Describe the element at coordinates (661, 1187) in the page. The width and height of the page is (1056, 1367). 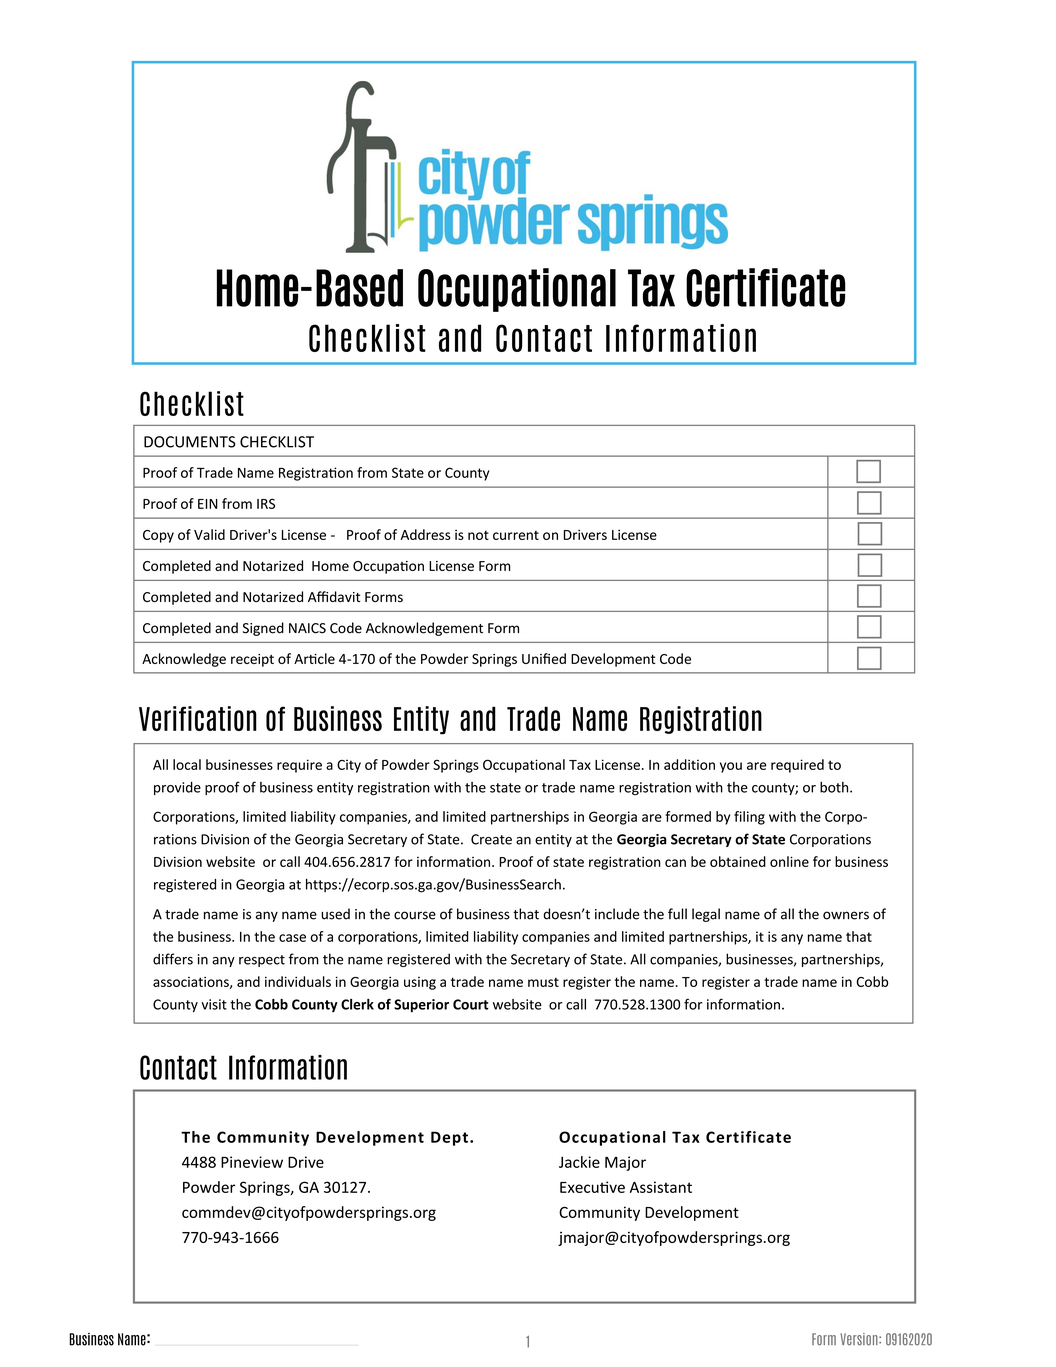
I see `Assistant` at that location.
